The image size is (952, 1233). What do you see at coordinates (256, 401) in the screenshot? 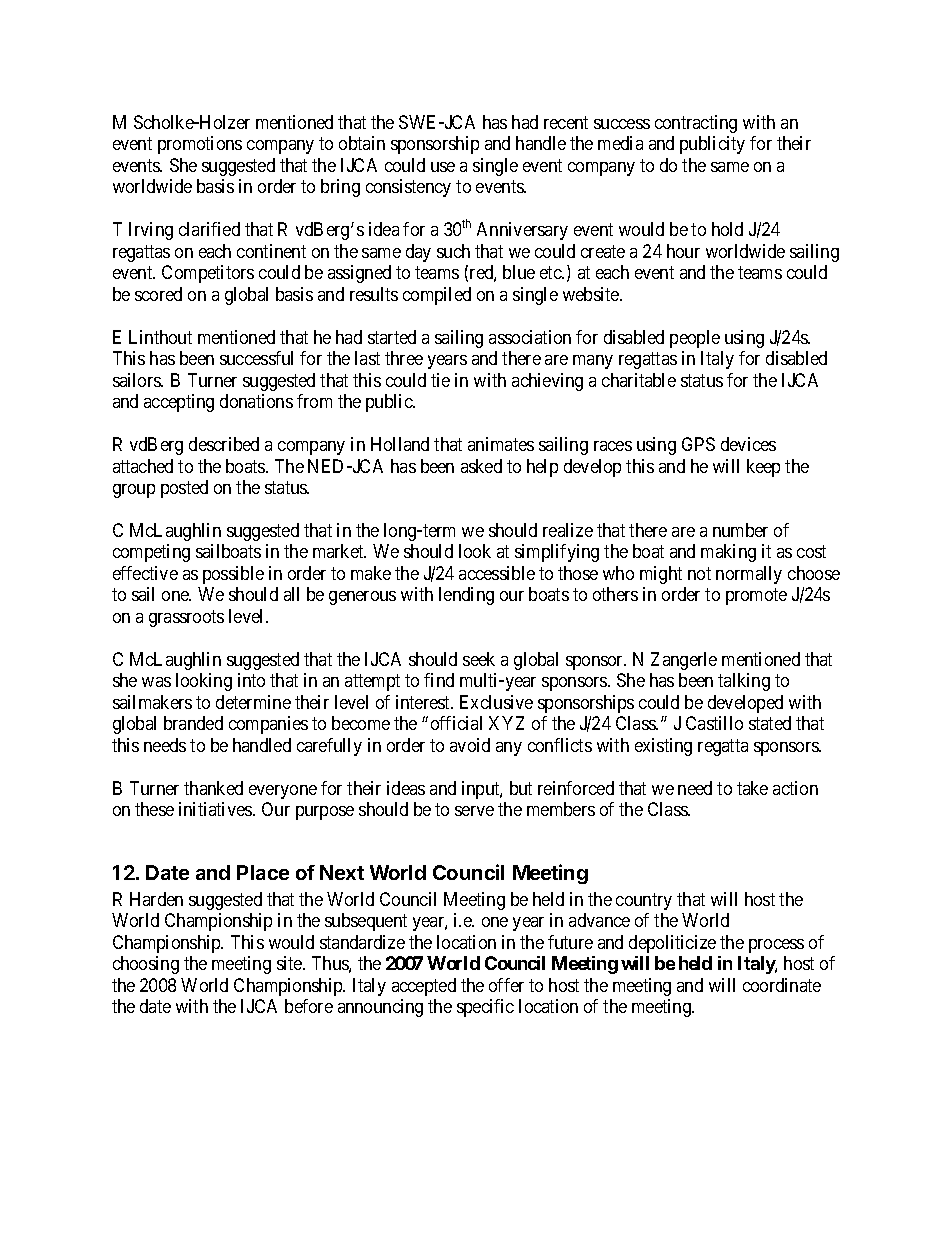
I see `donations` at bounding box center [256, 401].
